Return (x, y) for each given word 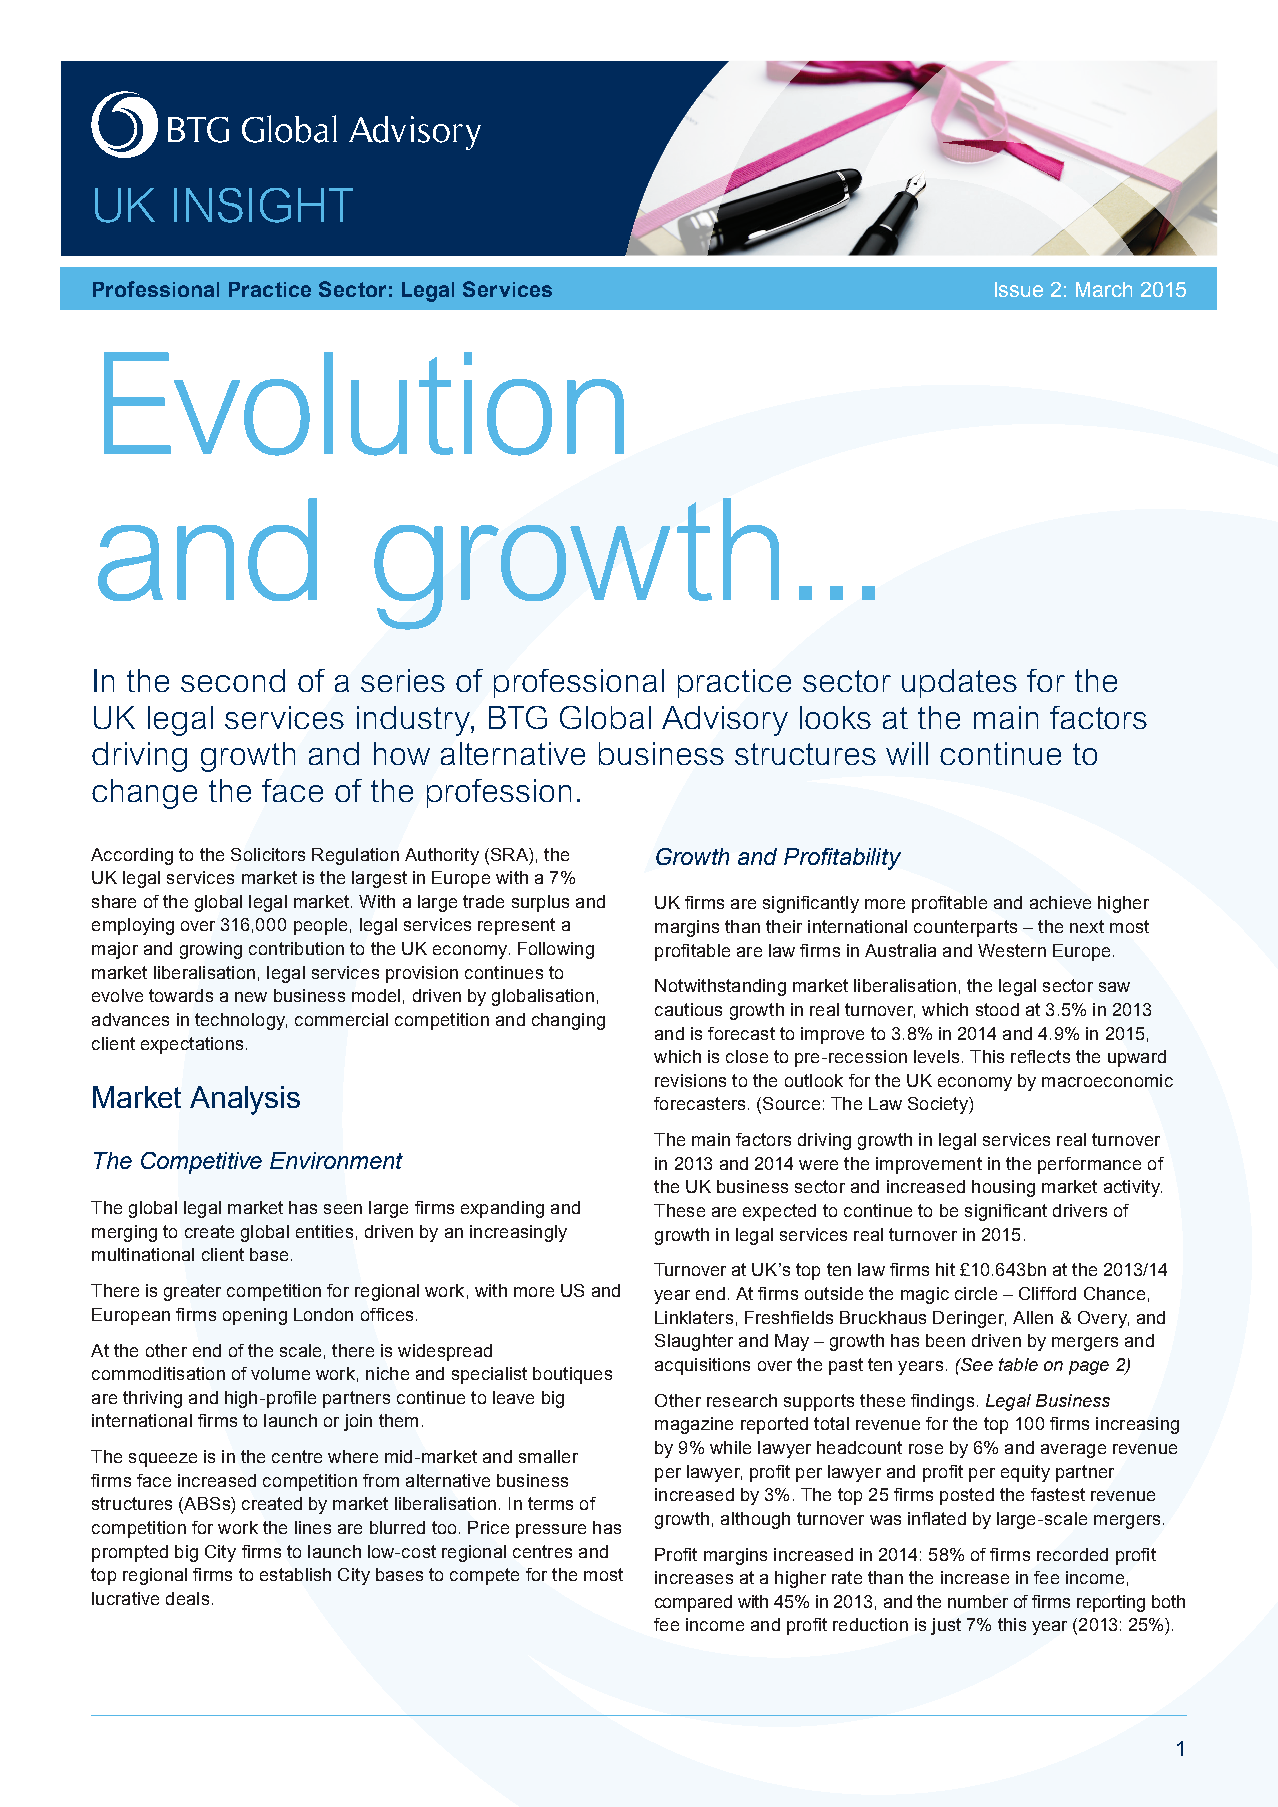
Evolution (364, 404)
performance (1089, 1165)
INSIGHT (263, 205)
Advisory (725, 721)
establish (295, 1574)
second (233, 680)
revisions (690, 1080)
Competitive (201, 1163)
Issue (1019, 289)
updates (959, 683)
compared (693, 1603)
